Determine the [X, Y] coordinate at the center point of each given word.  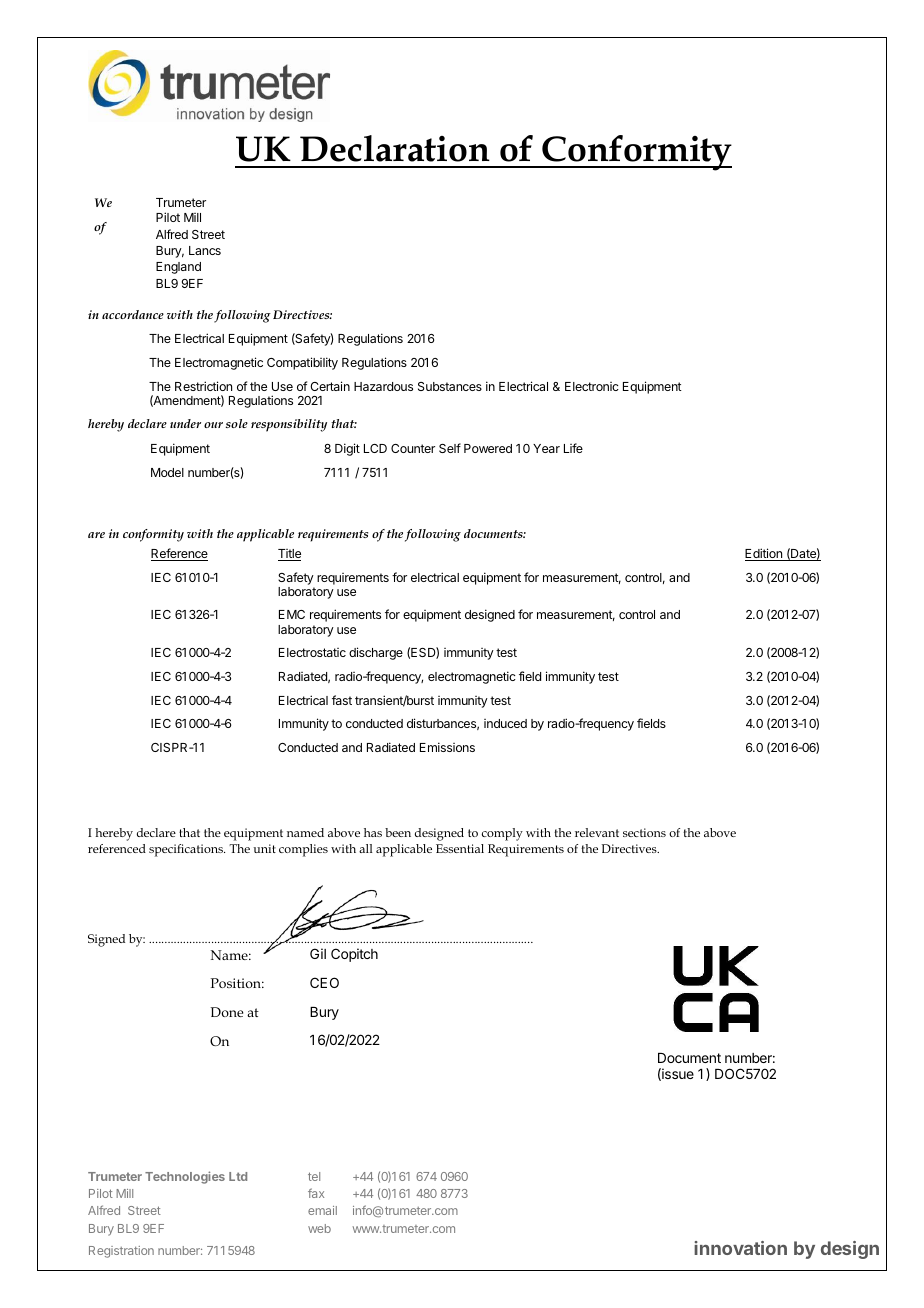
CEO [324, 982]
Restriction [203, 386]
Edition [764, 554]
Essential [460, 848]
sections [644, 832]
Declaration [395, 148]
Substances [450, 386]
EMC [292, 614]
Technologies [185, 1177]
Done [226, 1012]
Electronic [592, 386]
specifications [187, 850]
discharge [376, 653]
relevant [597, 832]
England [178, 268]
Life [573, 448]
